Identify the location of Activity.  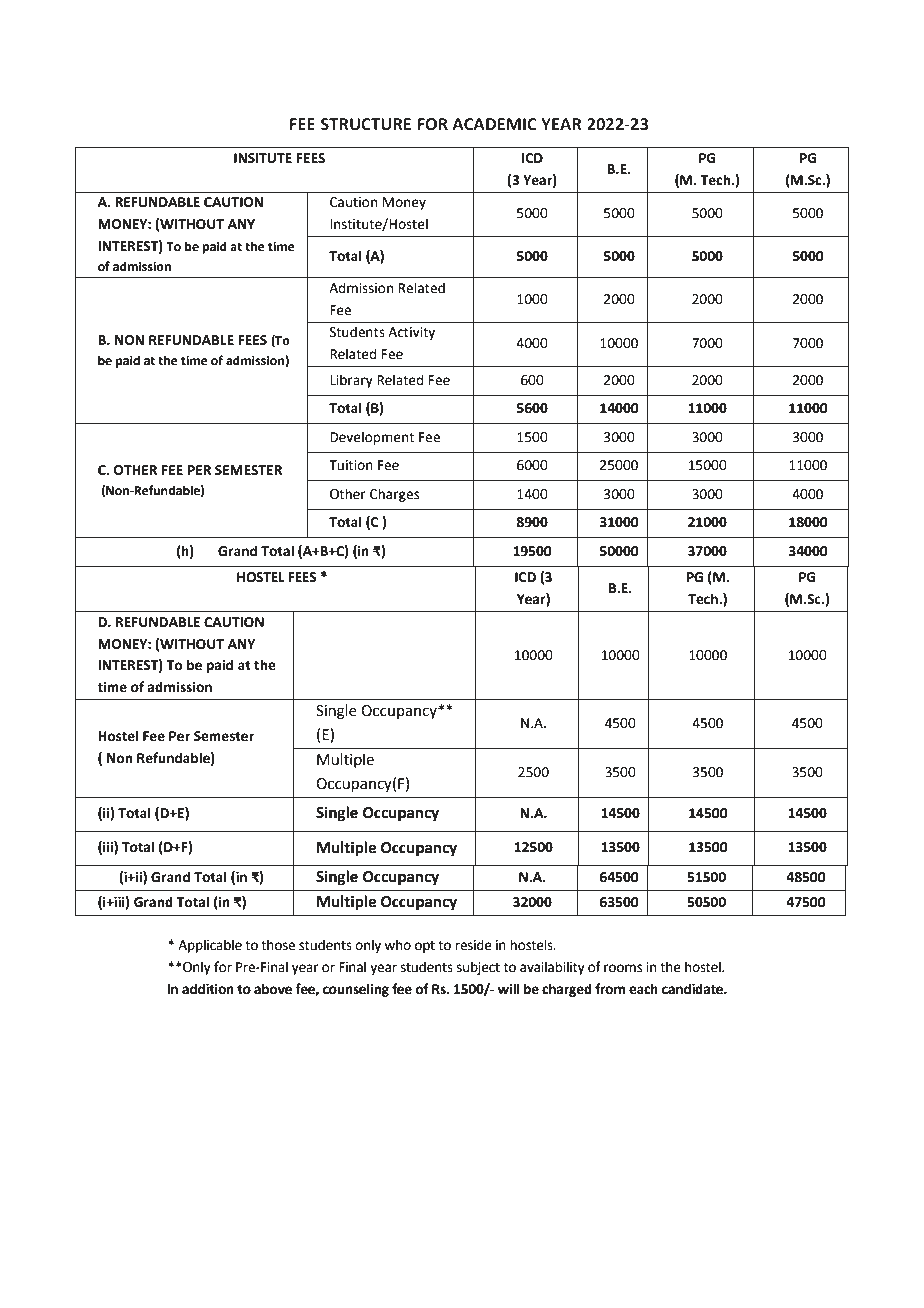
(411, 333).
